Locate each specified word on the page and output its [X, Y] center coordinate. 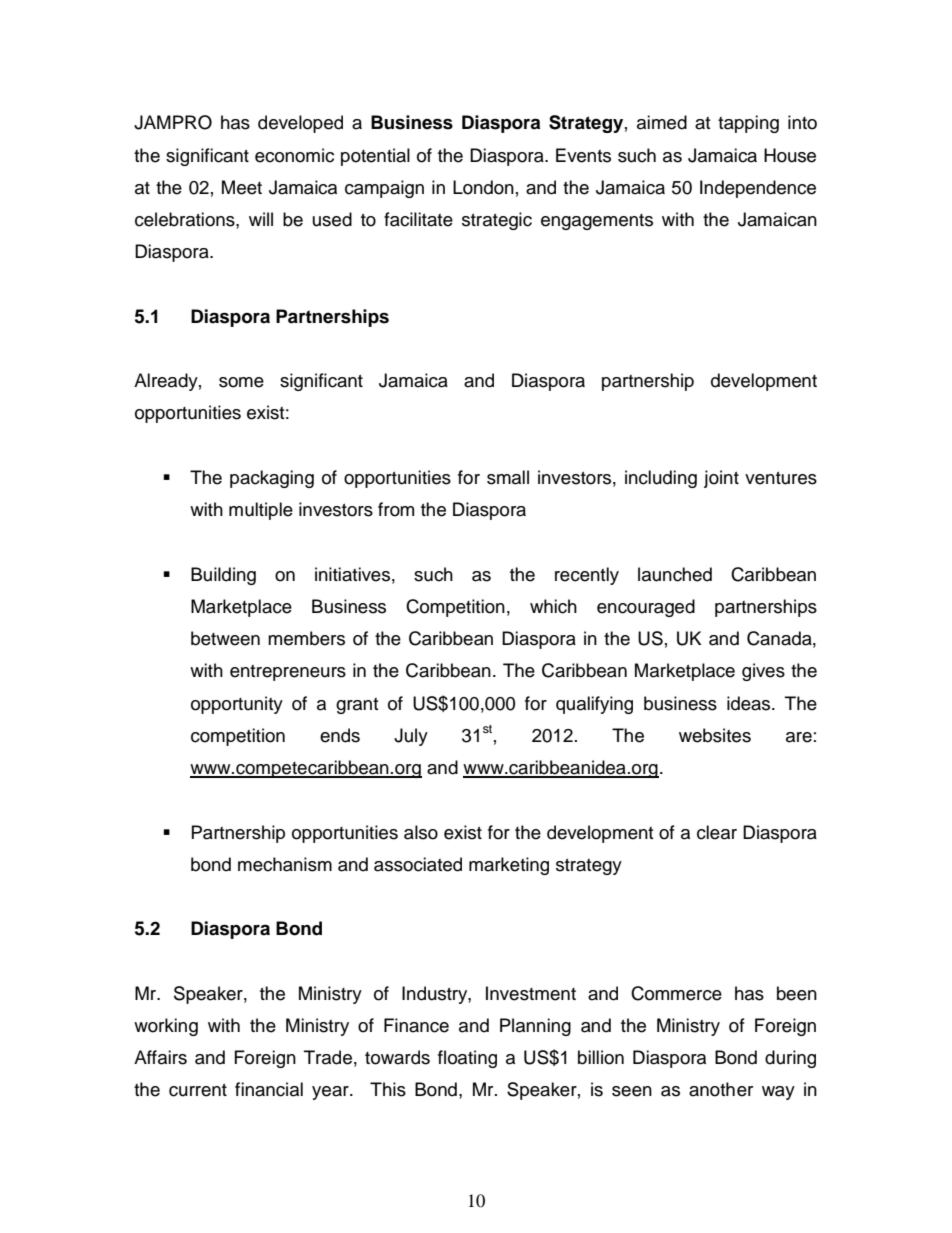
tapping [748, 124]
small [508, 477]
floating [467, 1059]
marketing [509, 866]
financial [269, 1089]
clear [717, 832]
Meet [242, 187]
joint [721, 479]
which [553, 606]
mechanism [285, 864]
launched [675, 574]
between [225, 638]
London [483, 187]
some [241, 382]
